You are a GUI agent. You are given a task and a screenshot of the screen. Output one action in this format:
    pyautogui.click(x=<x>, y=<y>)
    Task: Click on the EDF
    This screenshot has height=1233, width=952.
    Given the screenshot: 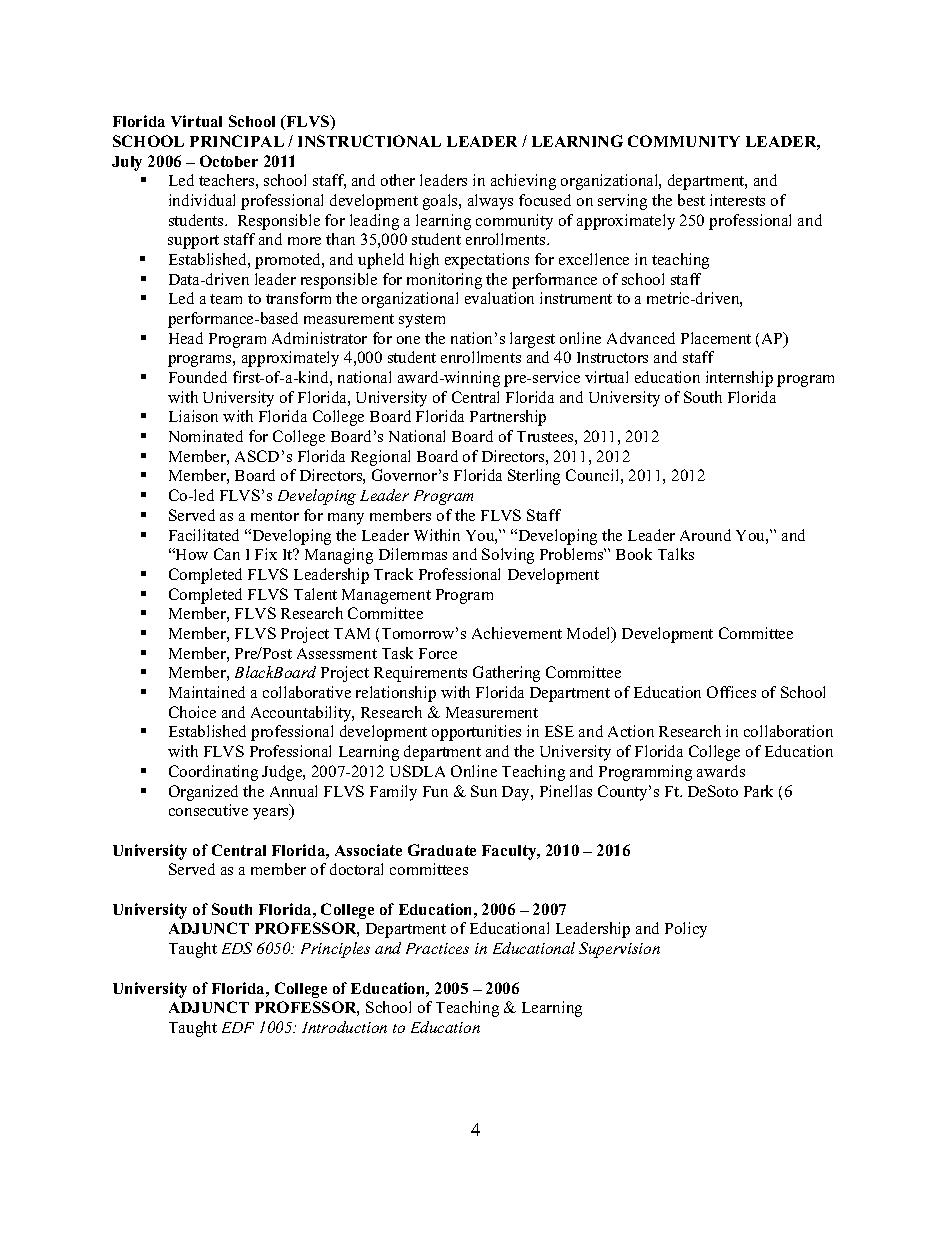 What is the action you would take?
    pyautogui.click(x=238, y=1027)
